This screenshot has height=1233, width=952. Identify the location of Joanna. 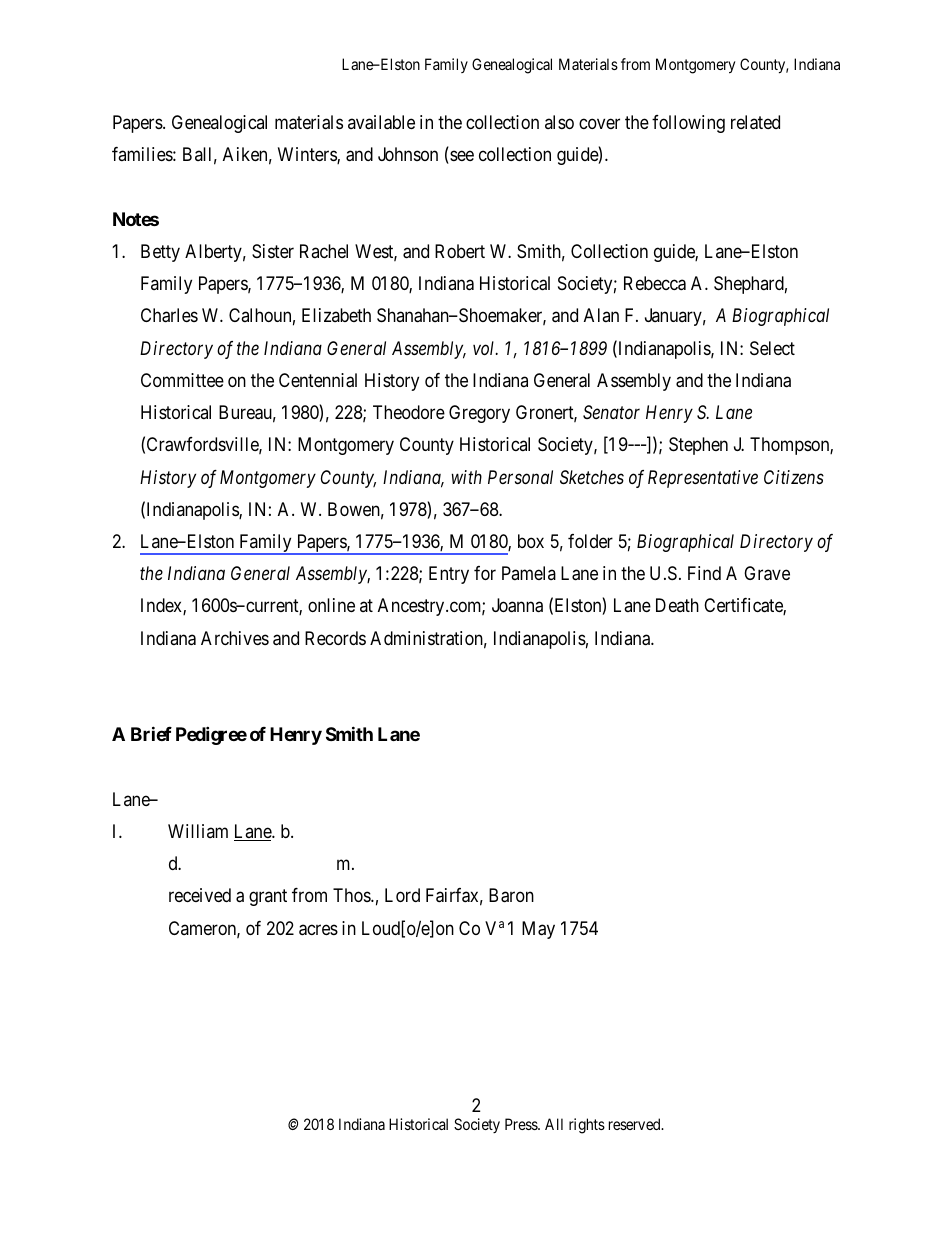
(517, 605).
